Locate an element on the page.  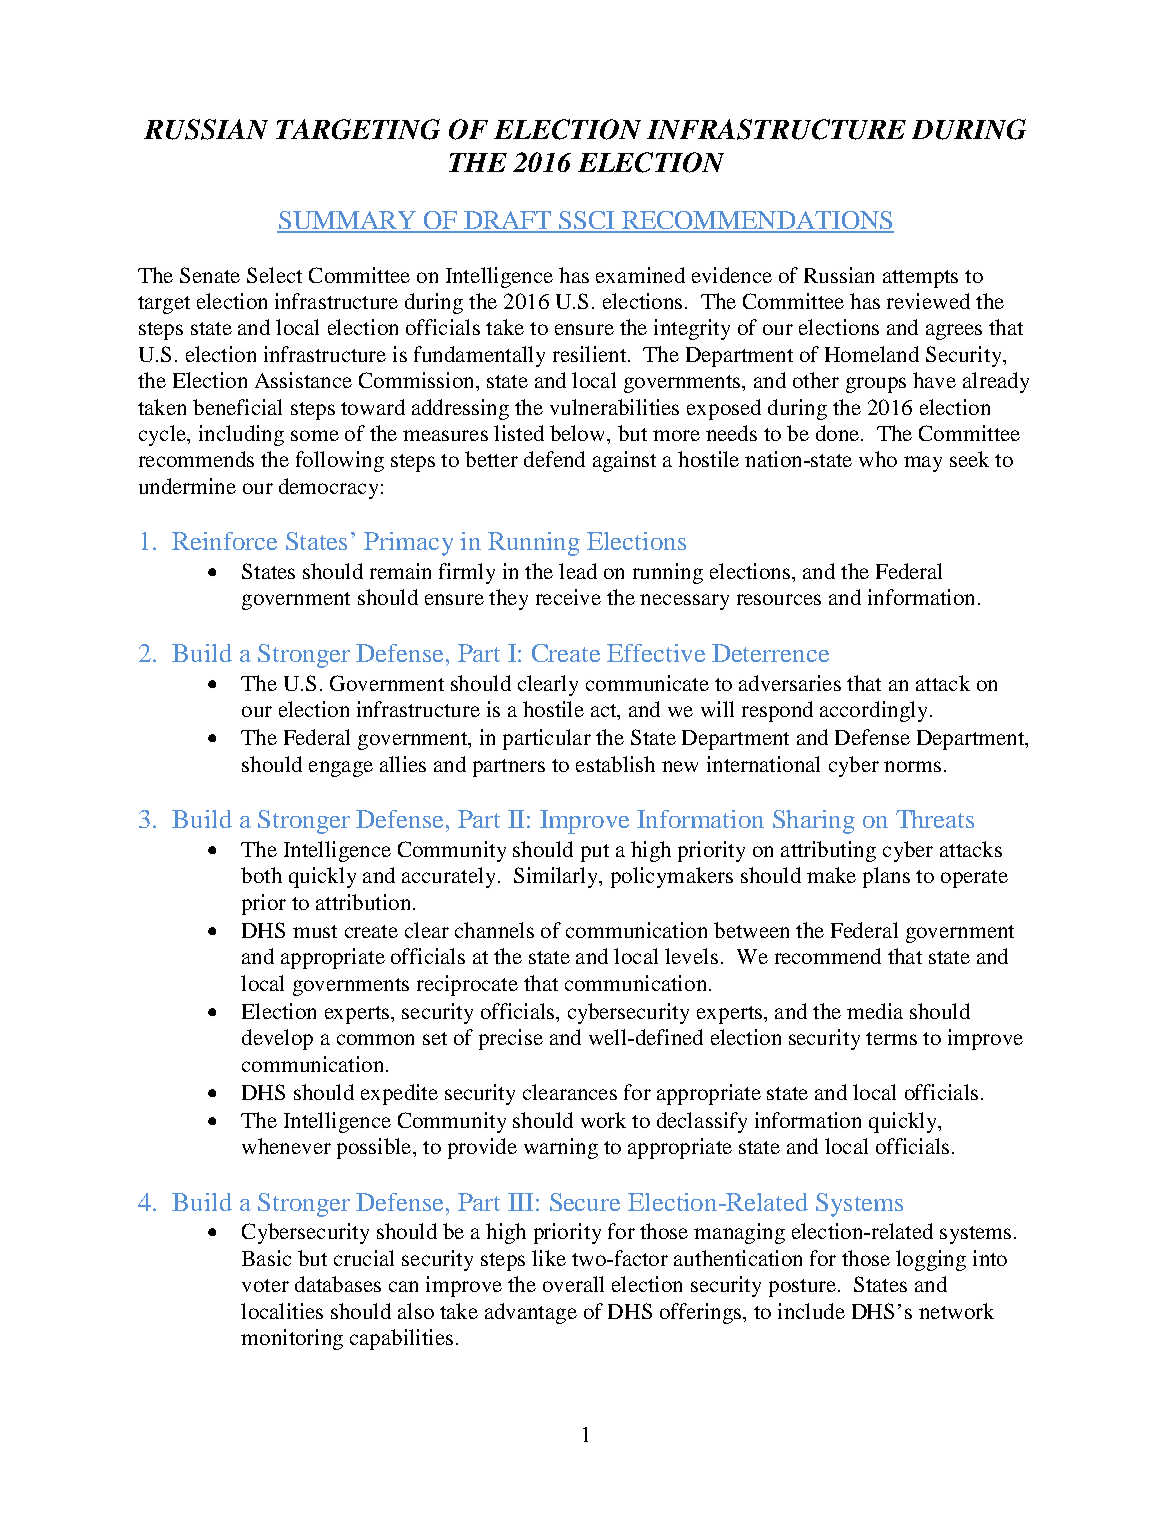
Select is located at coordinates (274, 275).
